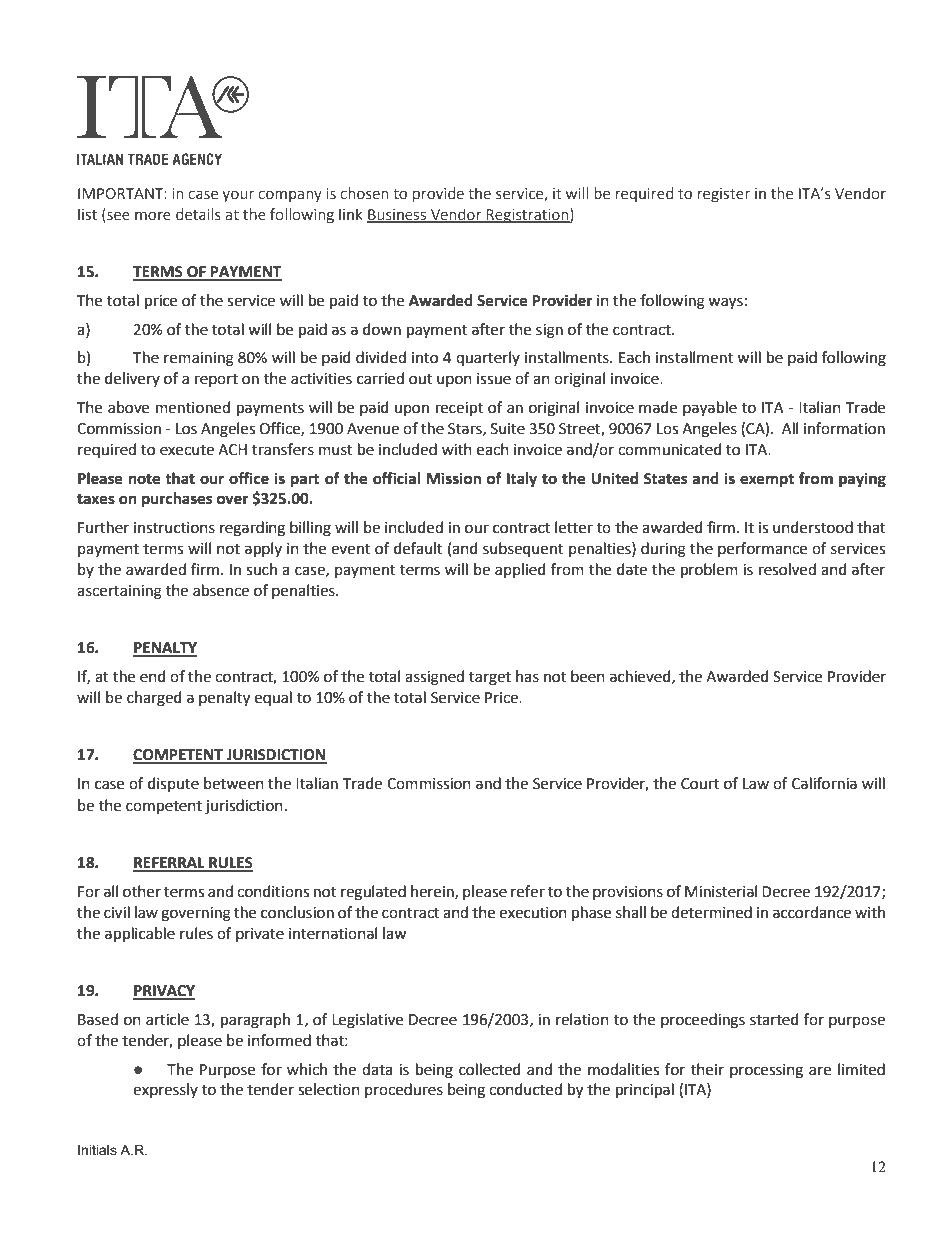 This page has width=952, height=1233. What do you see at coordinates (142, 891) in the page?
I see `other` at bounding box center [142, 891].
